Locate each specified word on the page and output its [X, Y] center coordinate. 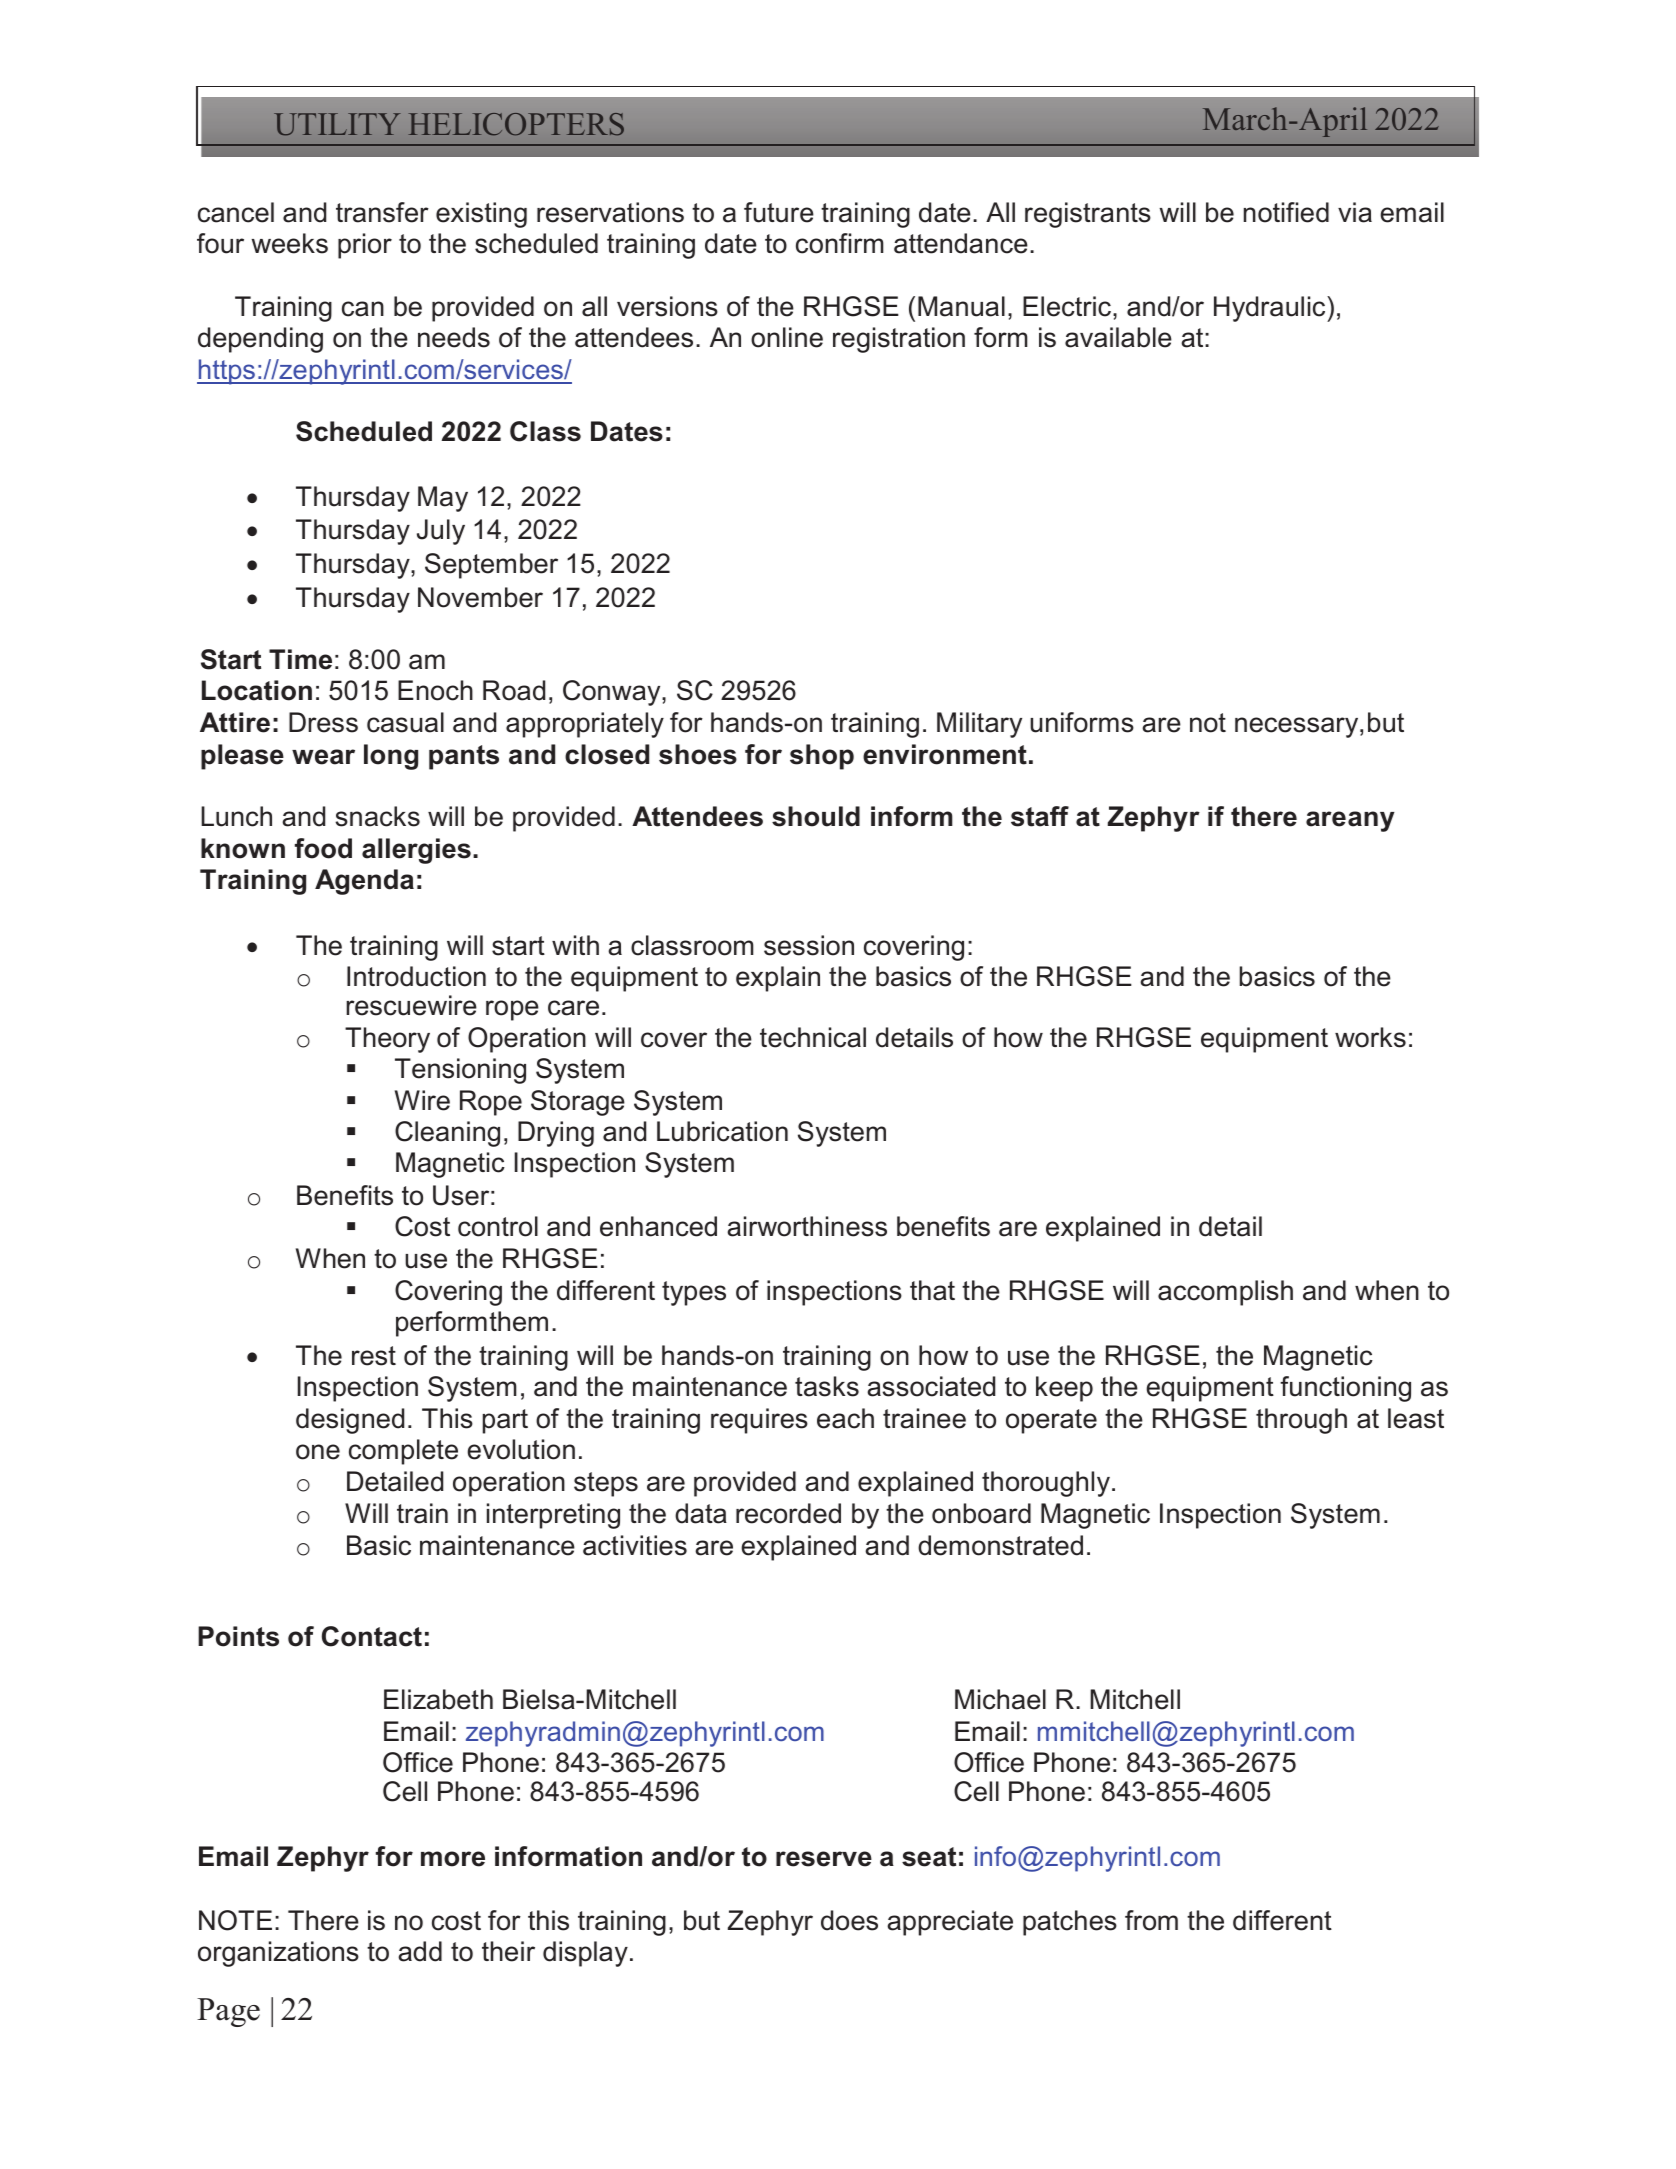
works [1370, 1037]
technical [813, 1037]
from [1151, 1920]
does [849, 1920]
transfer [382, 212]
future [779, 212]
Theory [387, 1040]
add [420, 1951]
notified [1286, 212]
